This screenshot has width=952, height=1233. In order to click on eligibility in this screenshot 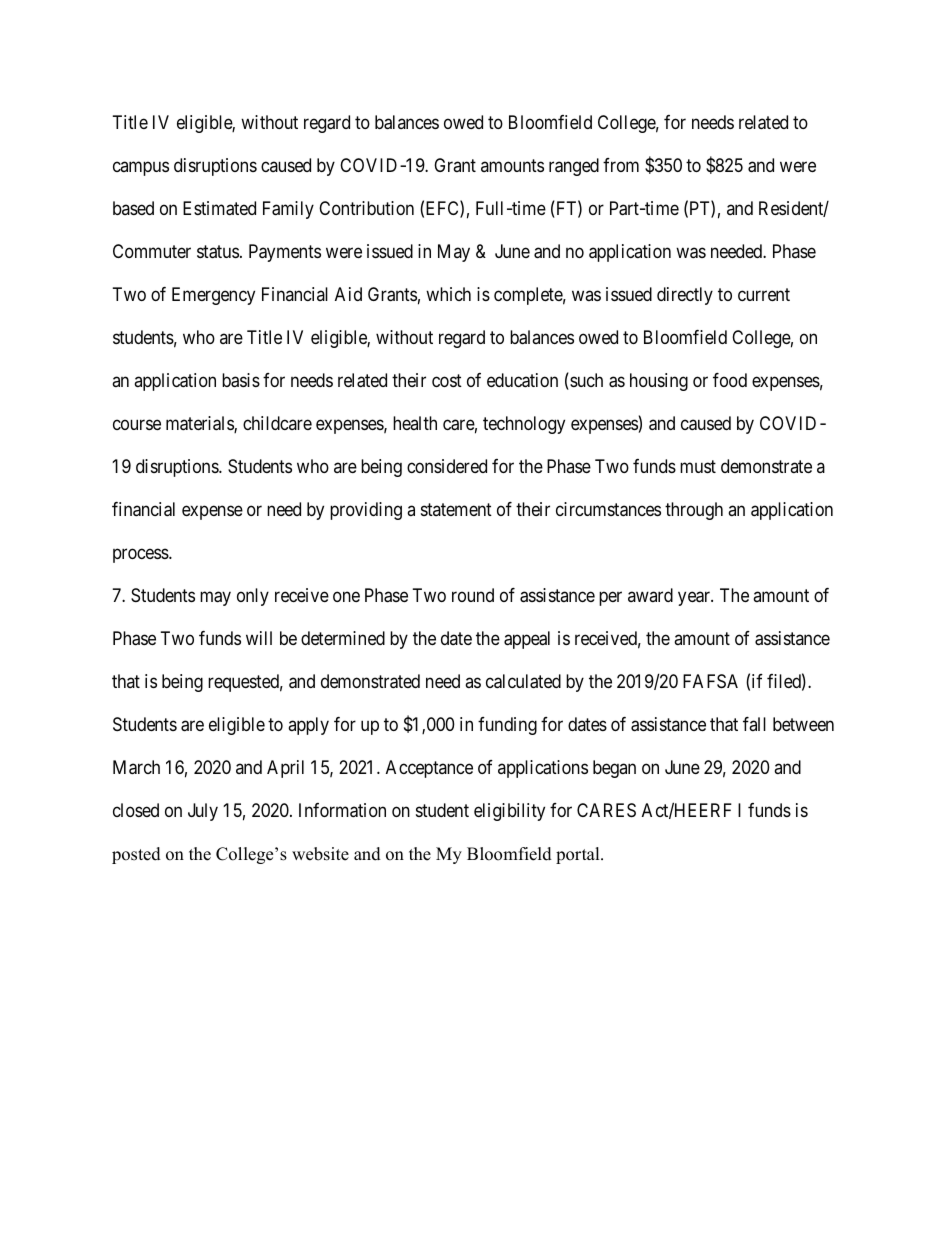, I will do `click(509, 812)`.
